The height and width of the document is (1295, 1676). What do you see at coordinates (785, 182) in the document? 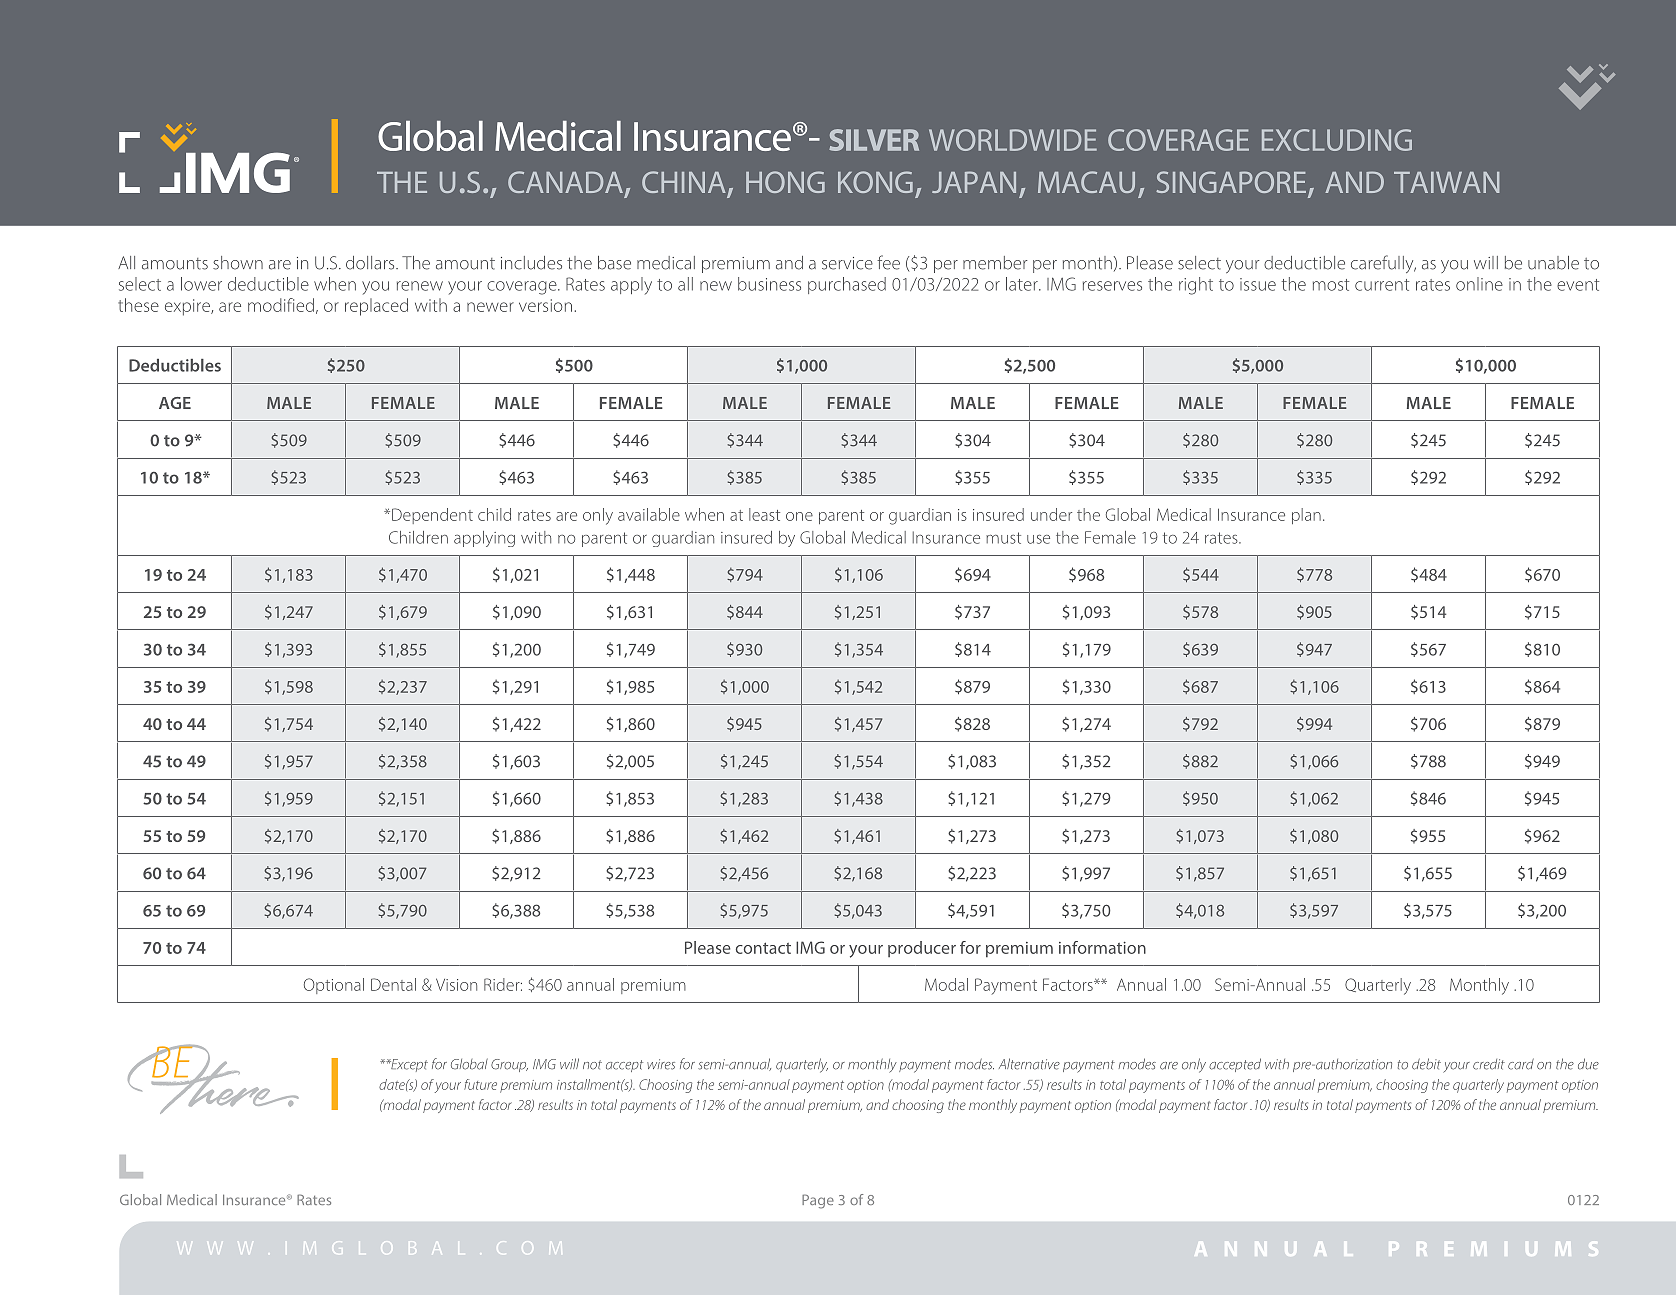
I see `hong` at bounding box center [785, 182].
